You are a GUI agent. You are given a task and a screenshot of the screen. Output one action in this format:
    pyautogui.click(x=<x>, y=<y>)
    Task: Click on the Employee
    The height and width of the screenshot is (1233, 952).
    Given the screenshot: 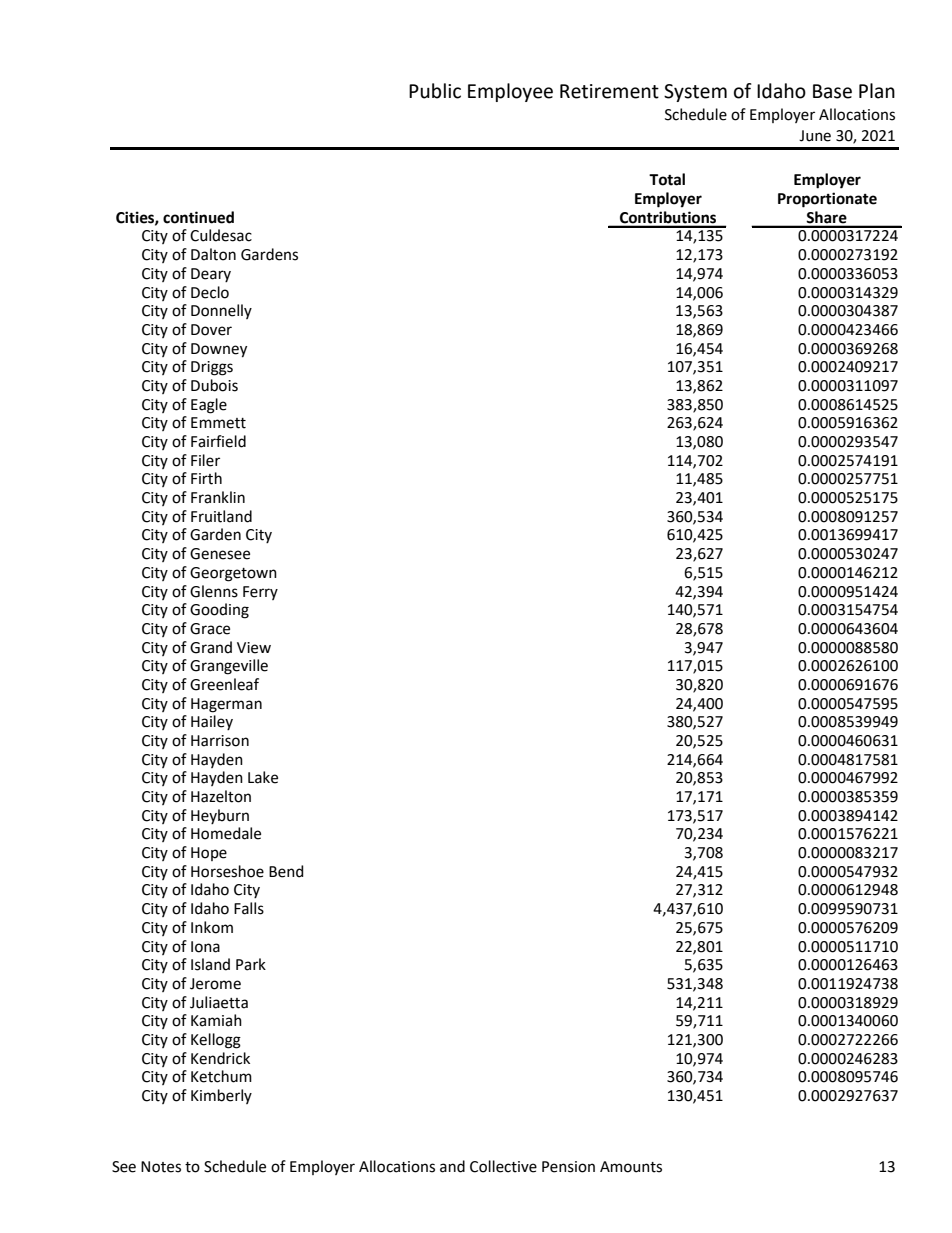 What is the action you would take?
    pyautogui.click(x=510, y=92)
